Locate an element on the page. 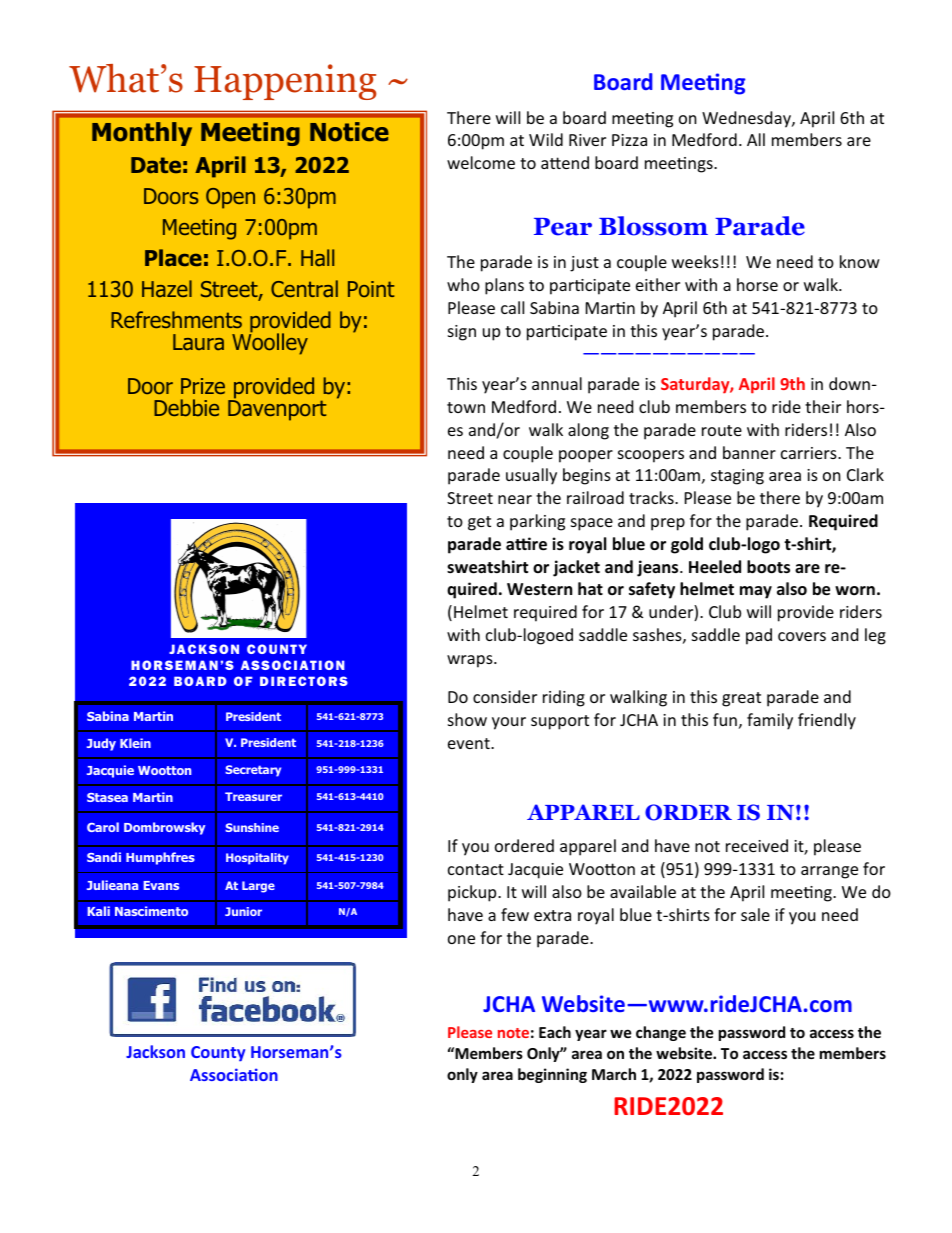 Image resolution: width=952 pixels, height=1233 pixels. Monthly is located at coordinates (142, 134).
